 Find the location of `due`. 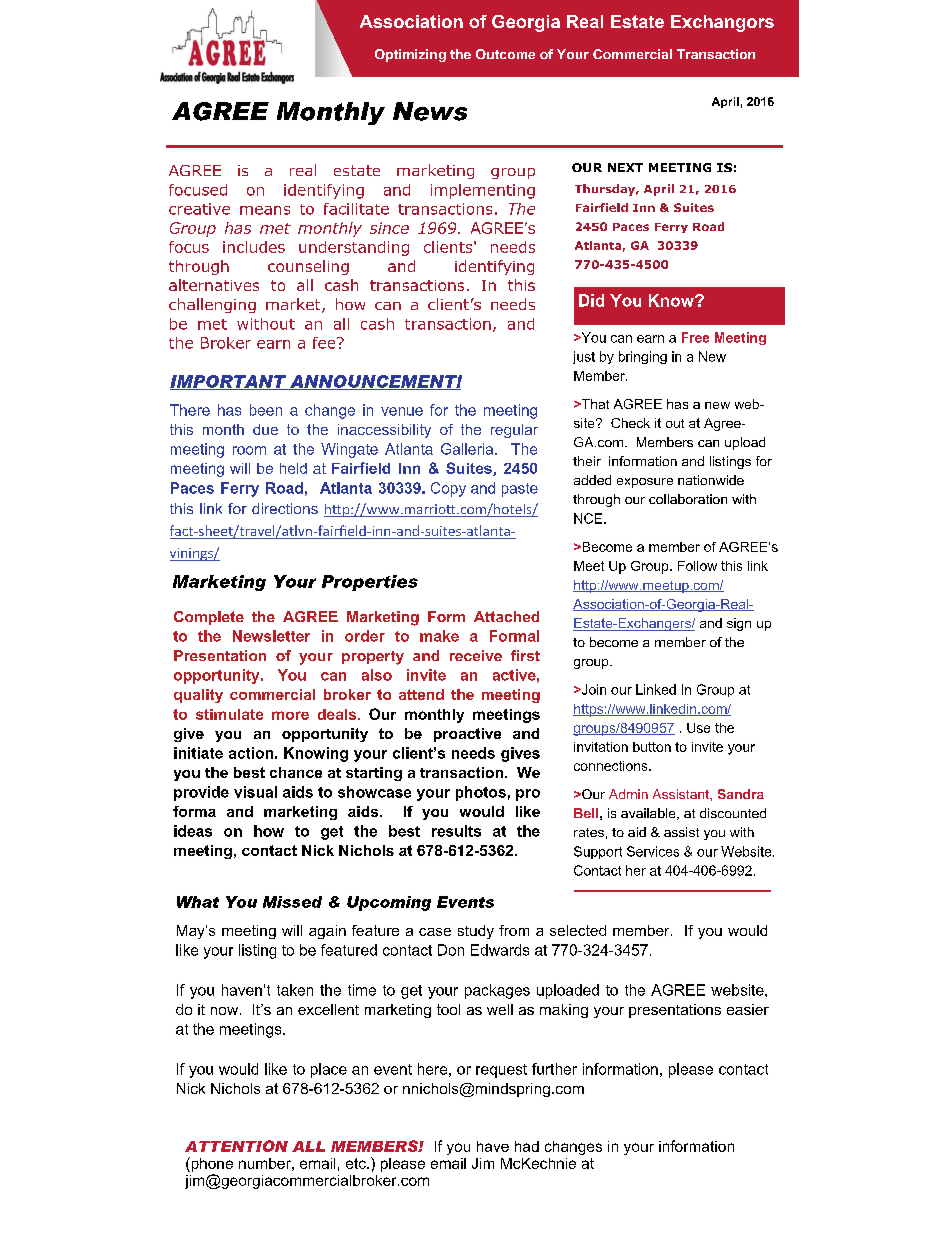

due is located at coordinates (265, 429).
